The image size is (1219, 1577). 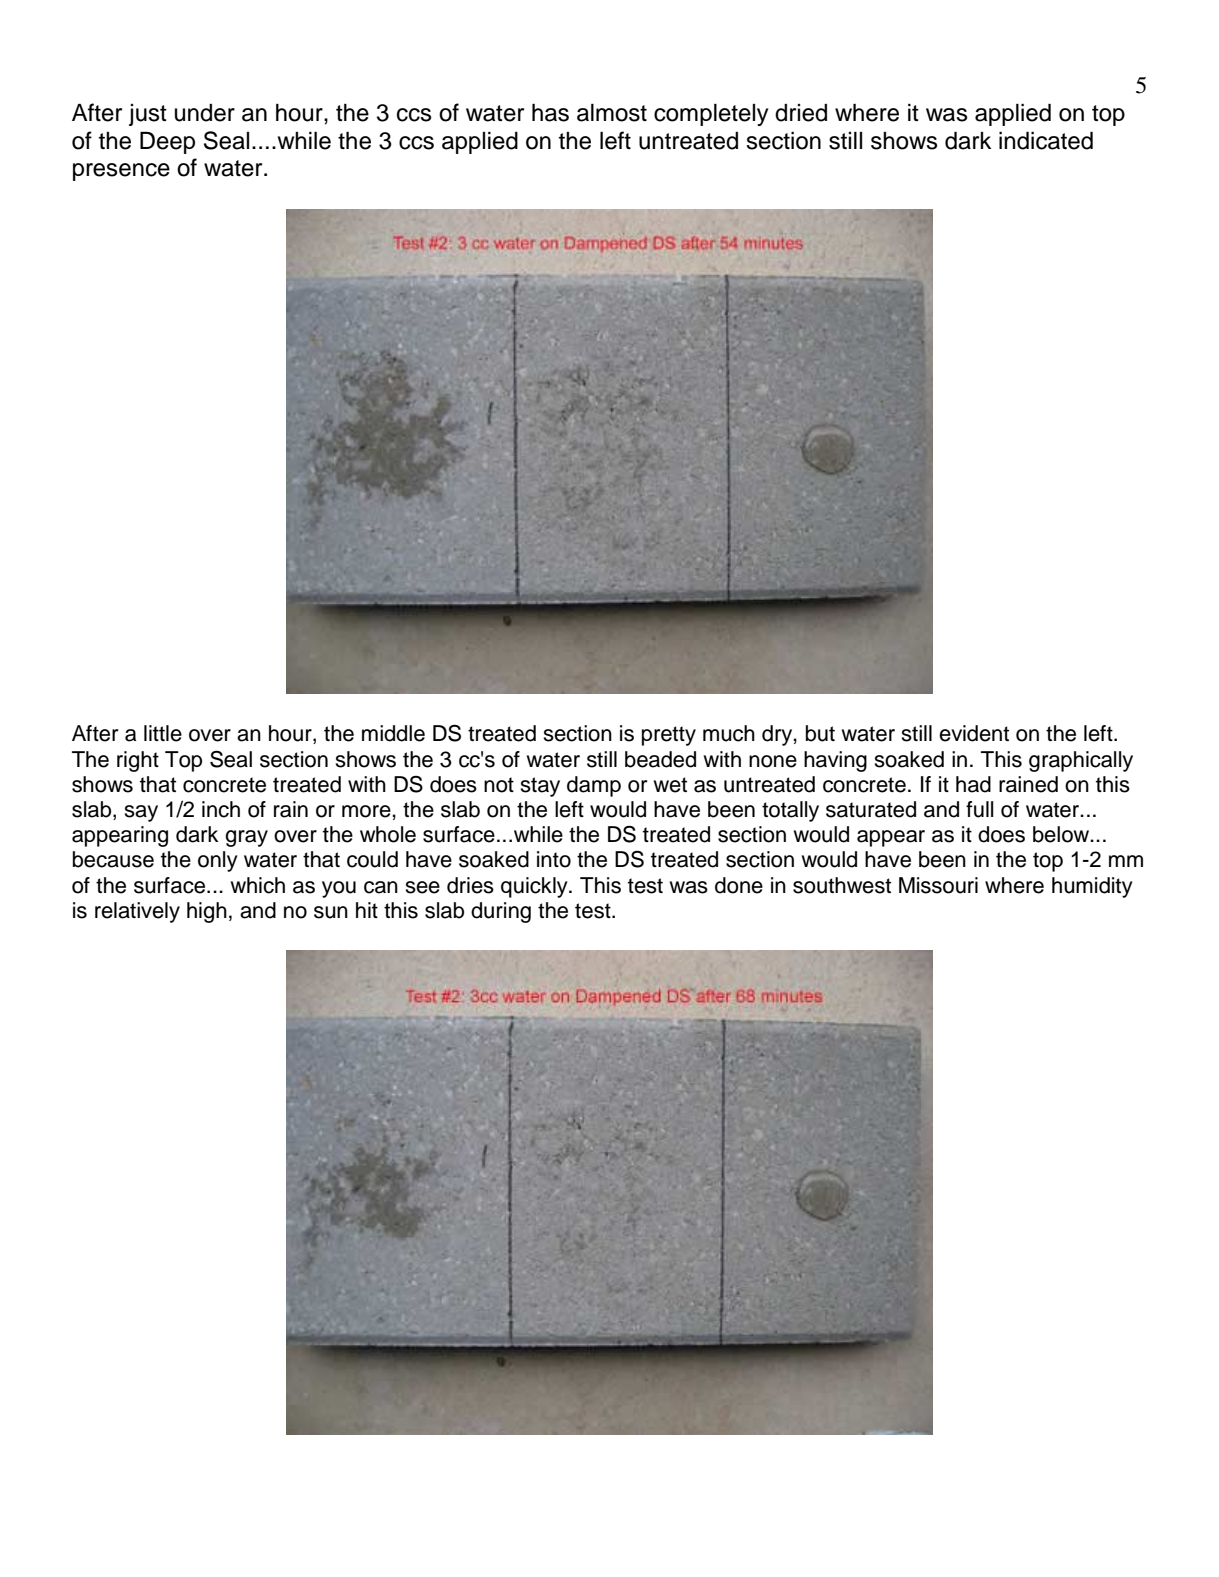 What do you see at coordinates (550, 113) in the document?
I see `has` at bounding box center [550, 113].
